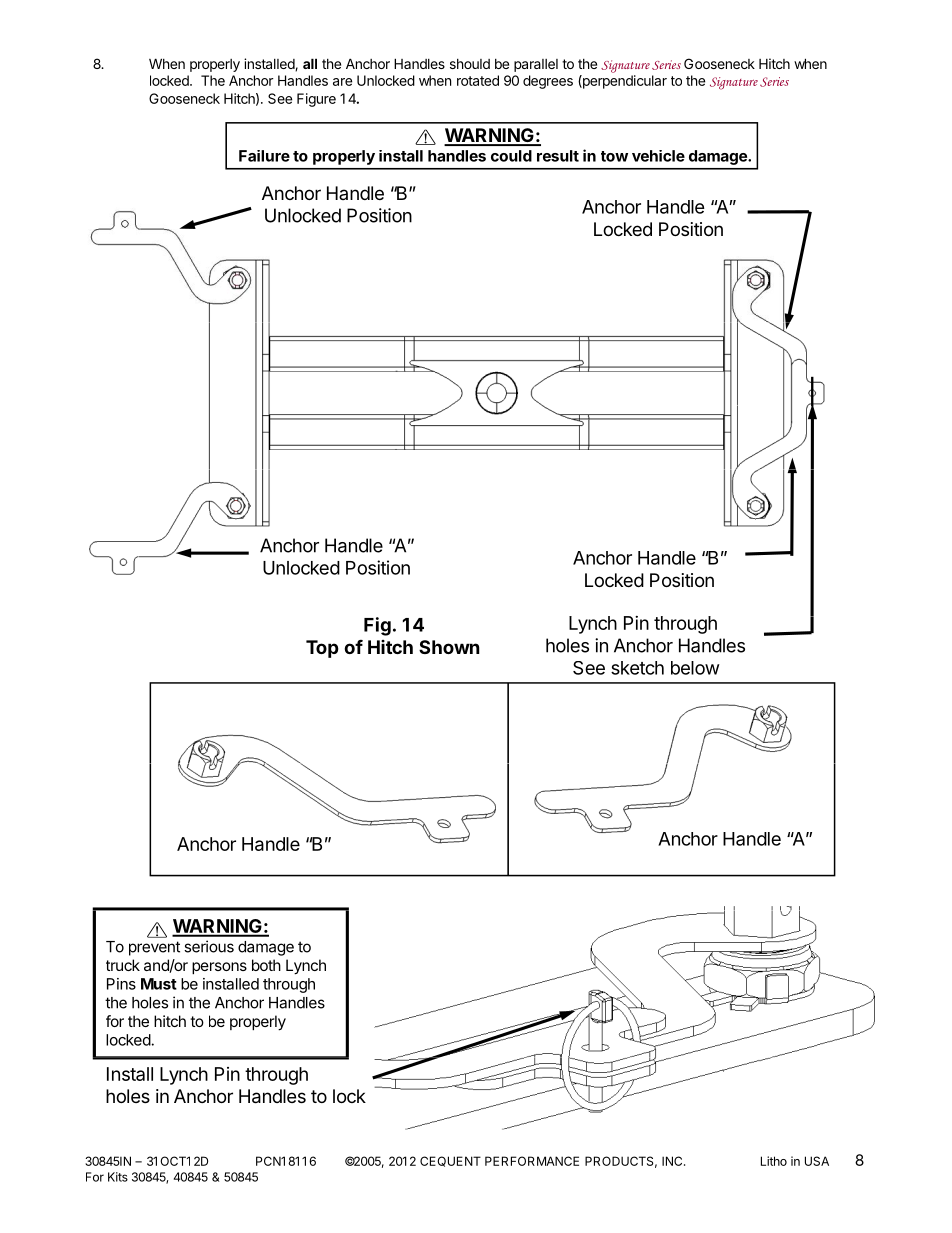  Describe the element at coordinates (774, 1161) in the document. I see `Litho` at that location.
